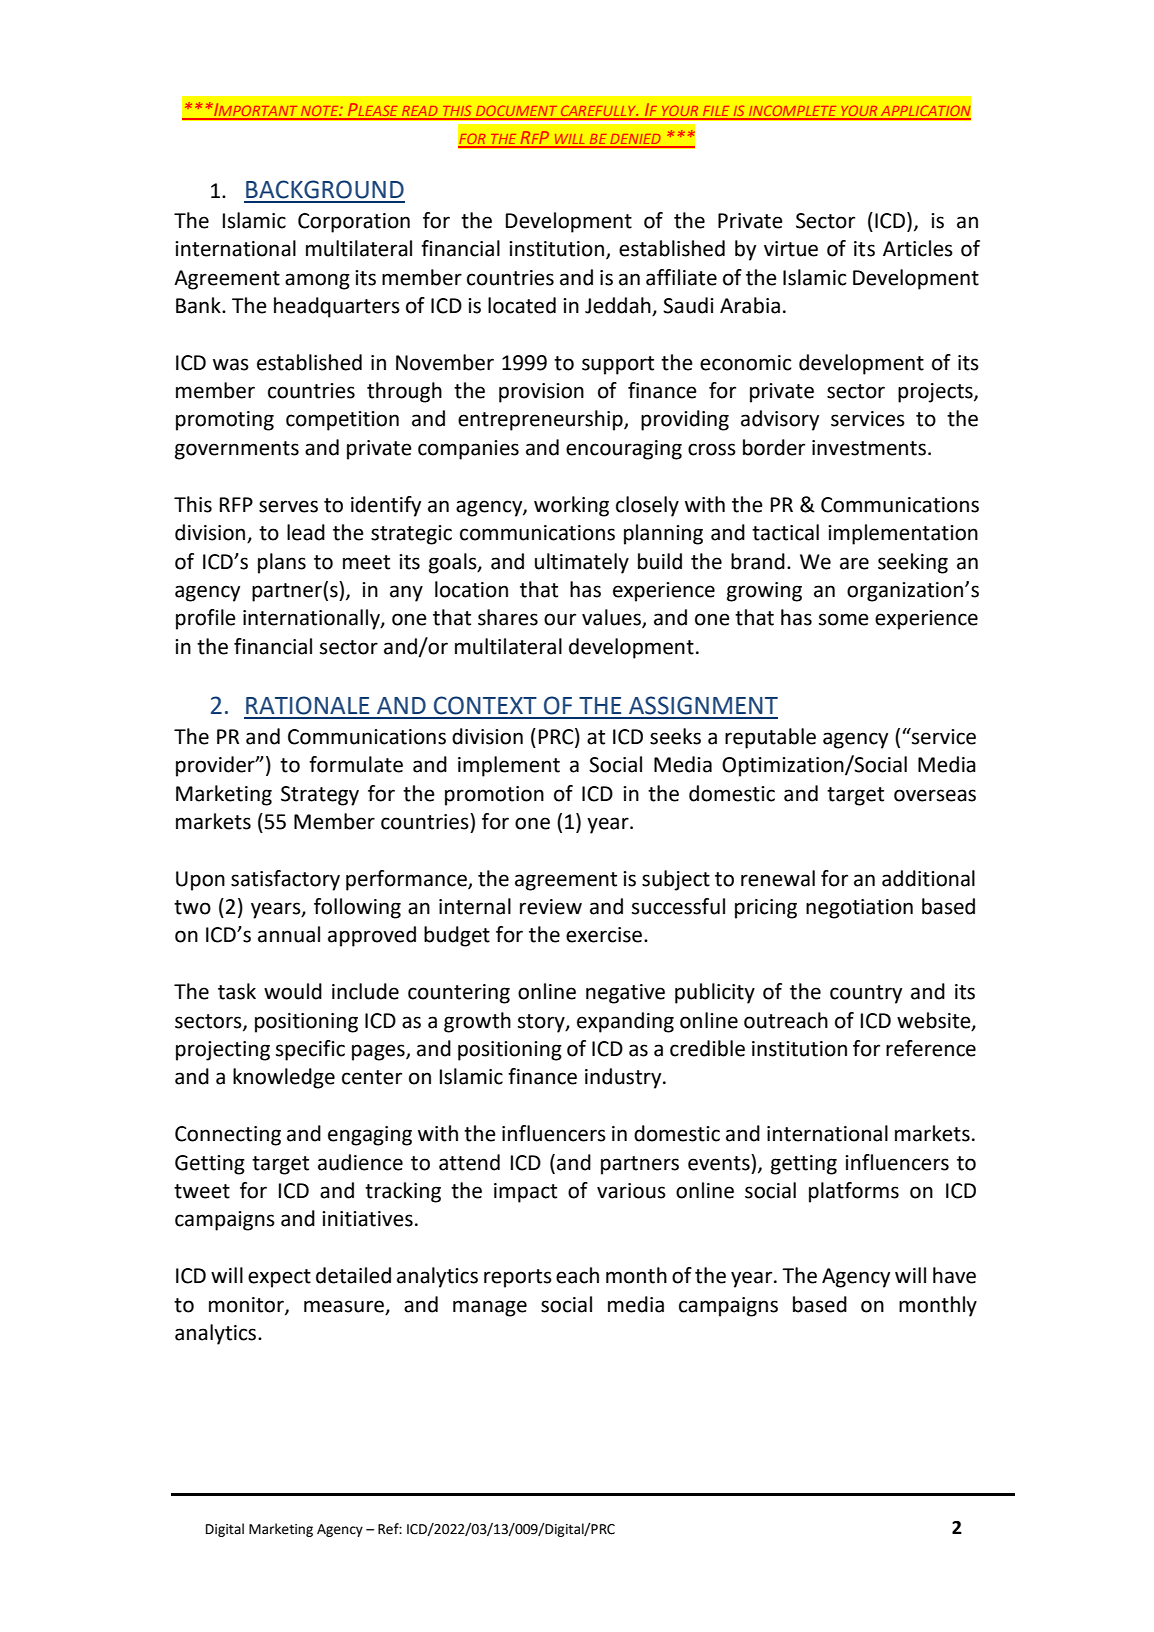  Describe the element at coordinates (844, 619) in the screenshot. I see `some` at that location.
